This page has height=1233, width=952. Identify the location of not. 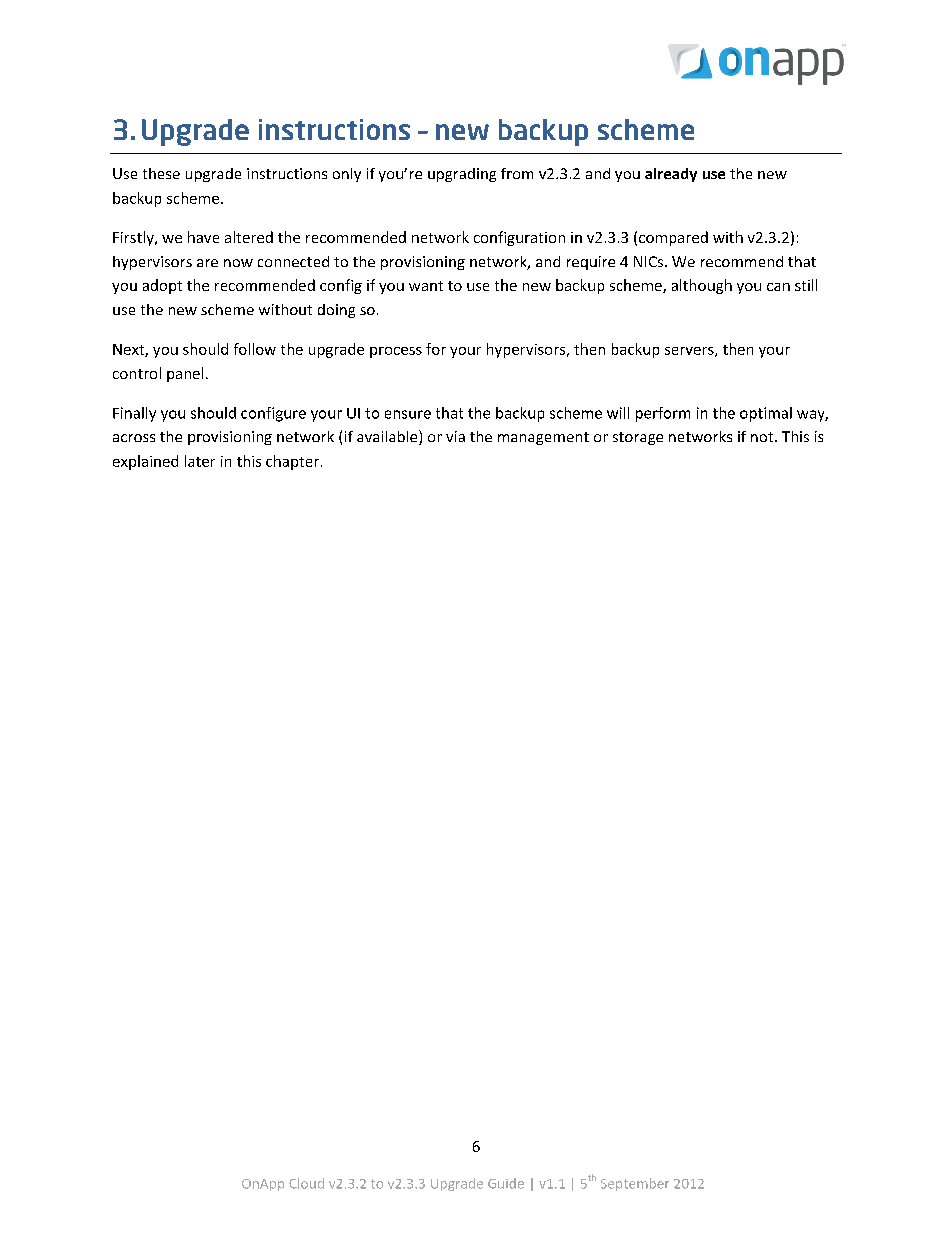
(763, 437).
